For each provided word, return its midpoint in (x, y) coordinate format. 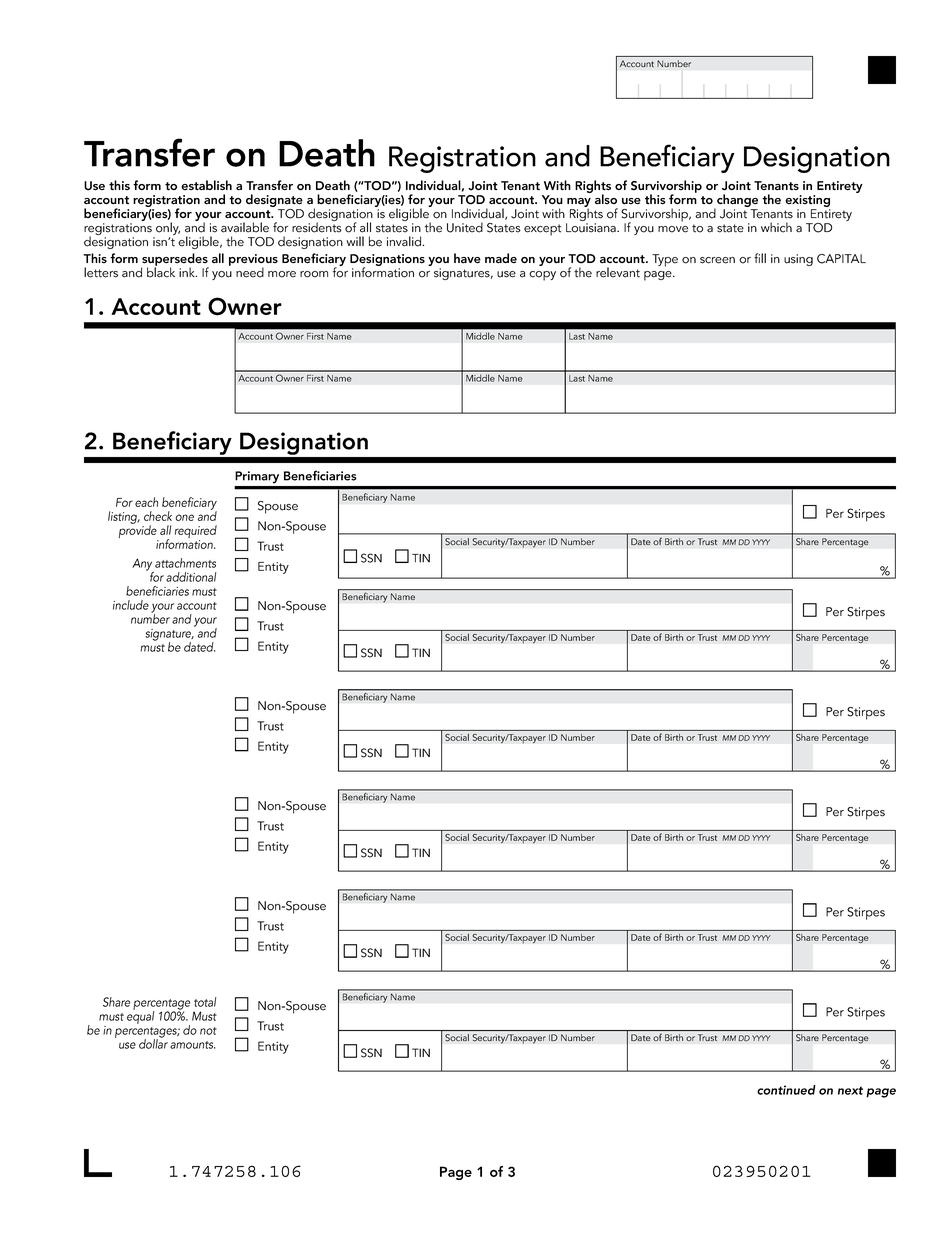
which (776, 227)
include (131, 605)
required (196, 533)
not (208, 1031)
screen (717, 260)
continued (786, 1090)
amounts (192, 1045)
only (168, 228)
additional (191, 577)
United (465, 227)
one (184, 517)
